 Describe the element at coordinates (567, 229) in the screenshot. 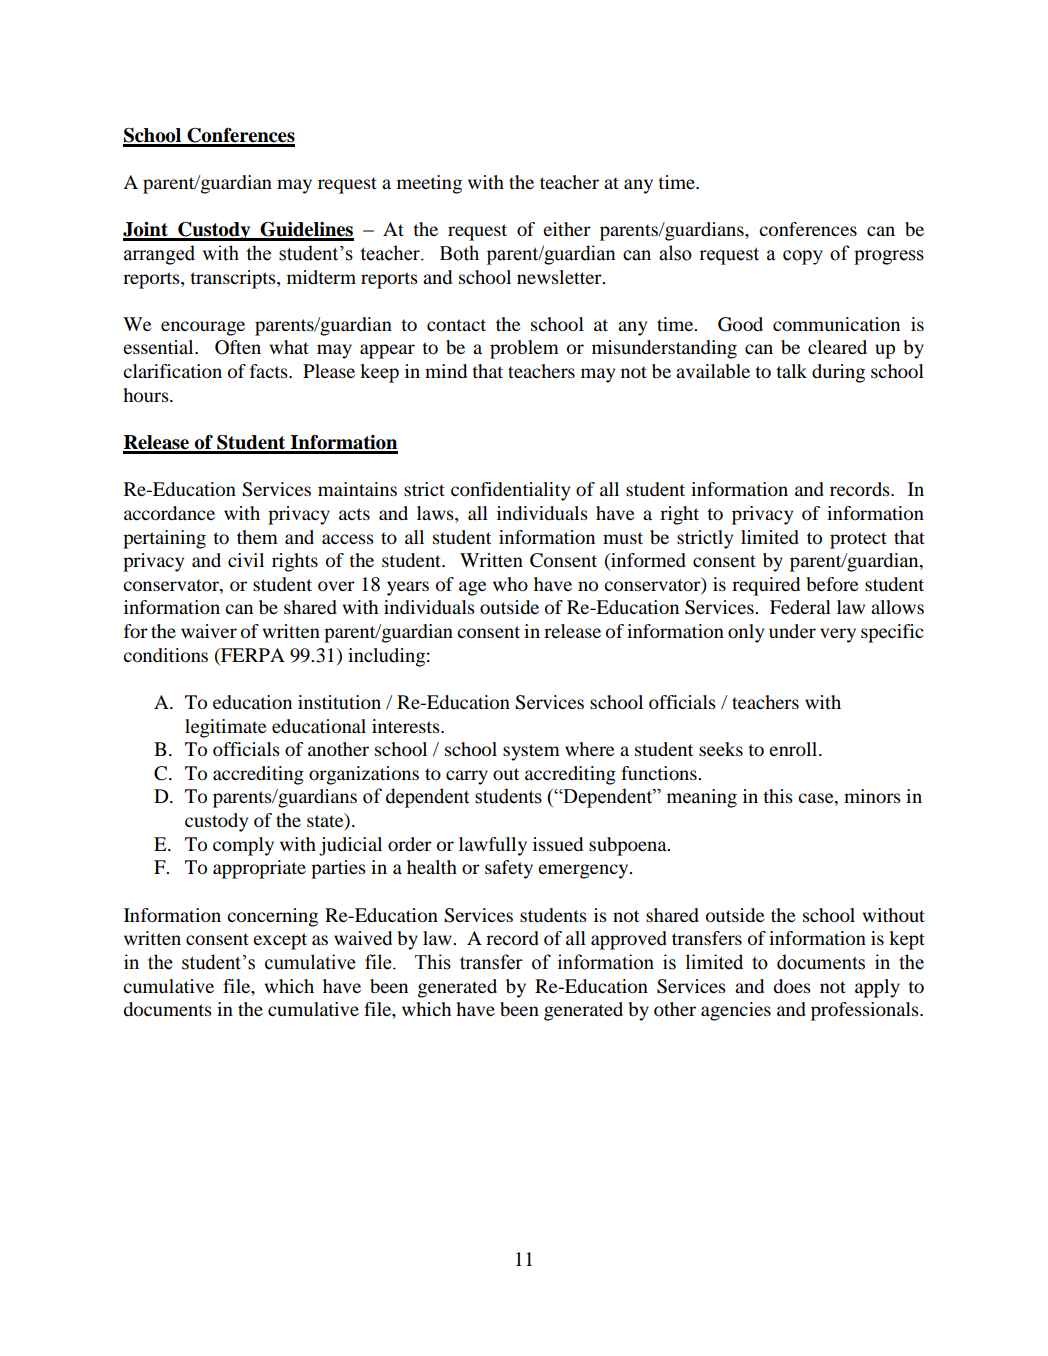

I see `either` at that location.
